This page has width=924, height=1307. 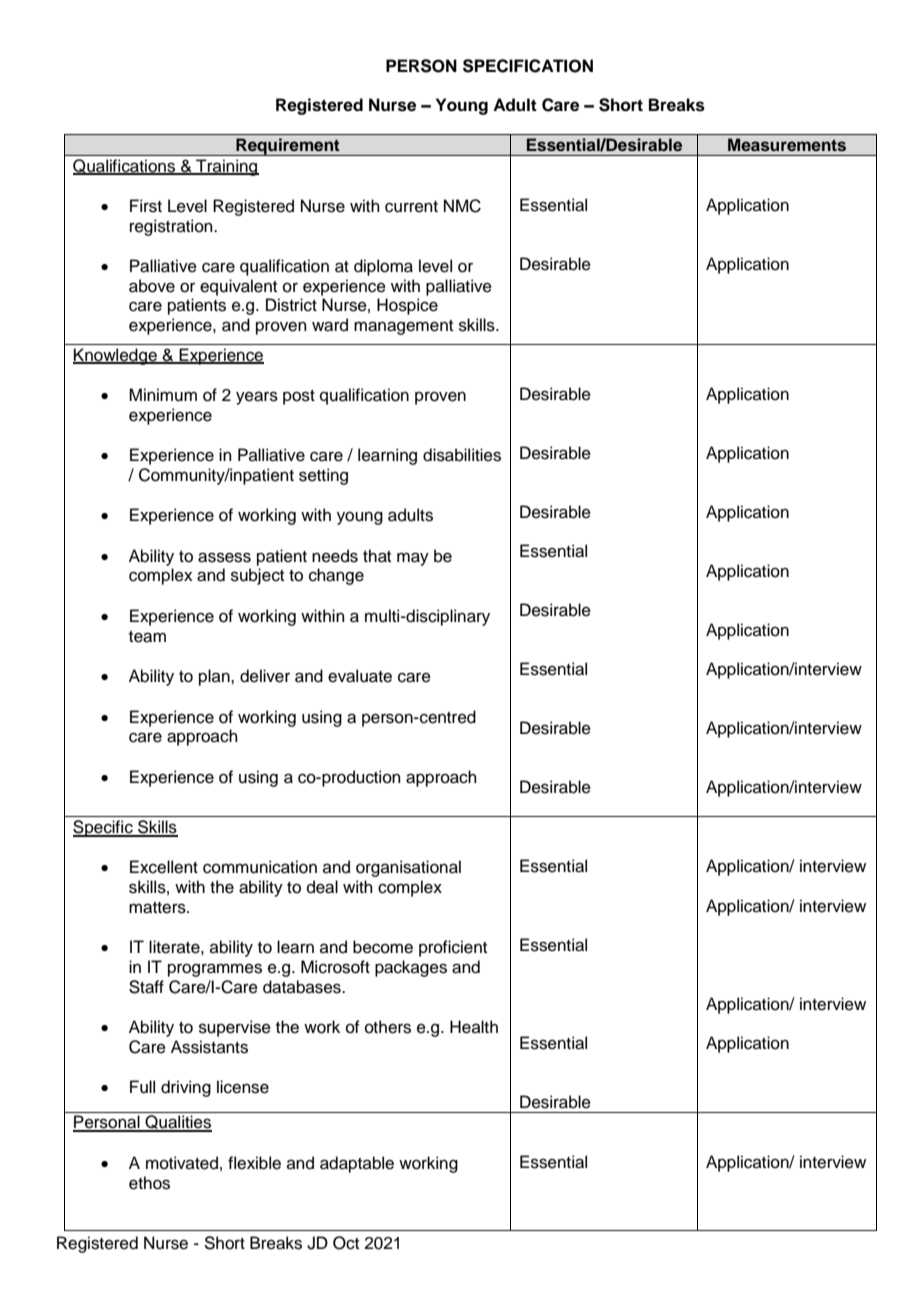 What do you see at coordinates (147, 637) in the page?
I see `team` at bounding box center [147, 637].
